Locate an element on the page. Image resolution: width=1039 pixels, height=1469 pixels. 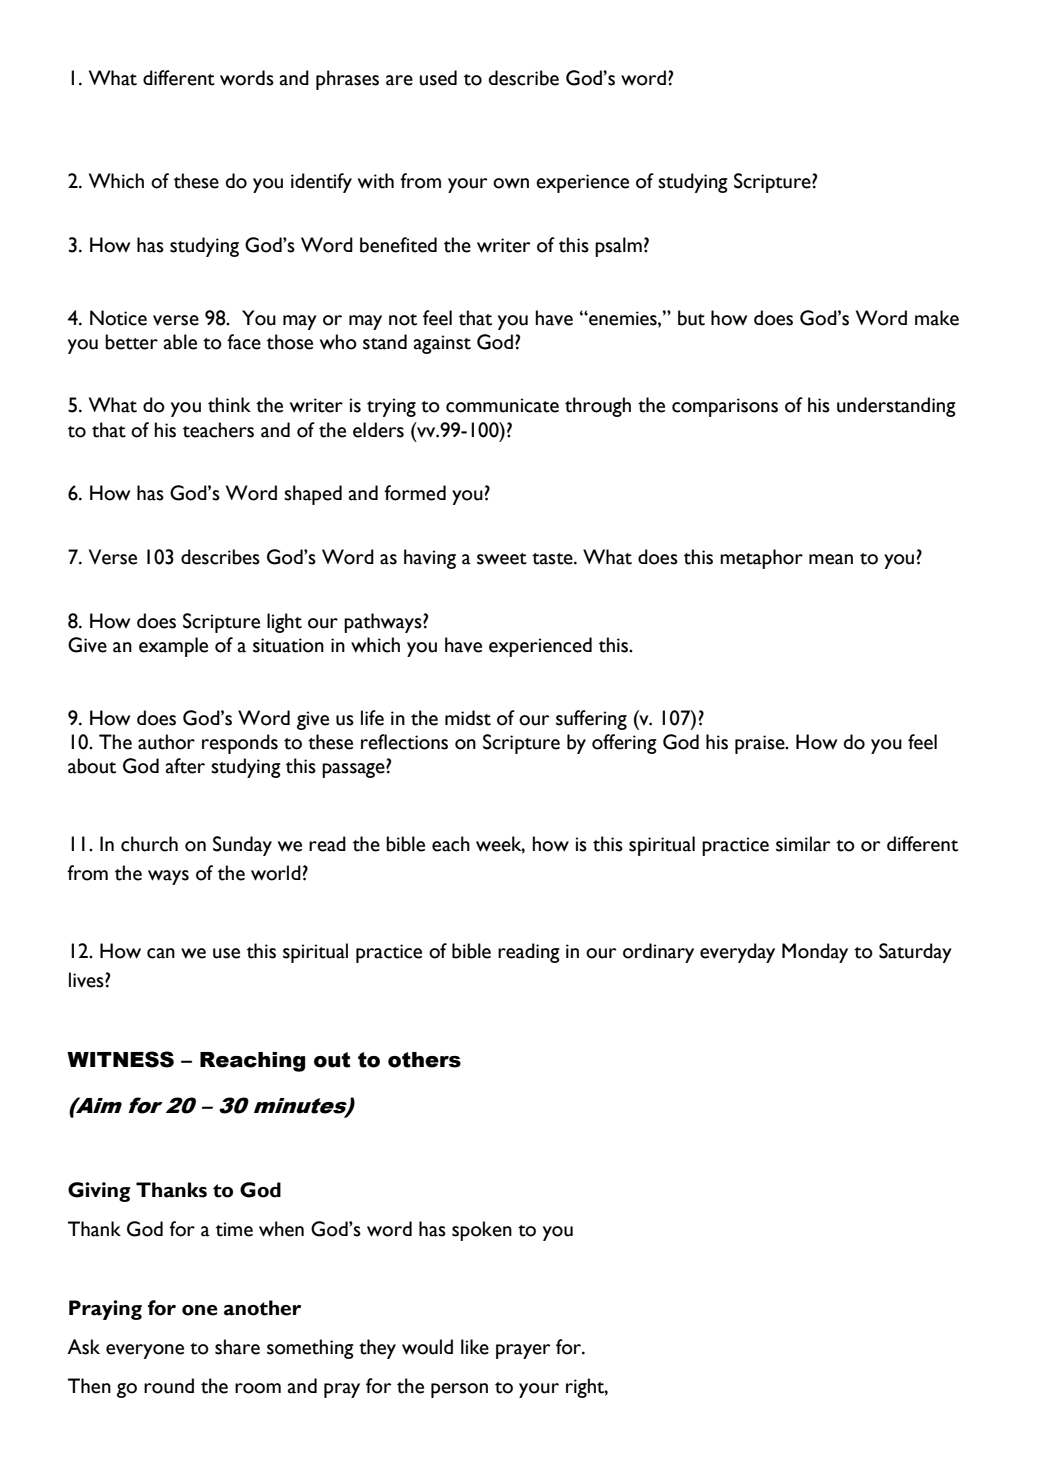
others is located at coordinates (424, 1060).
